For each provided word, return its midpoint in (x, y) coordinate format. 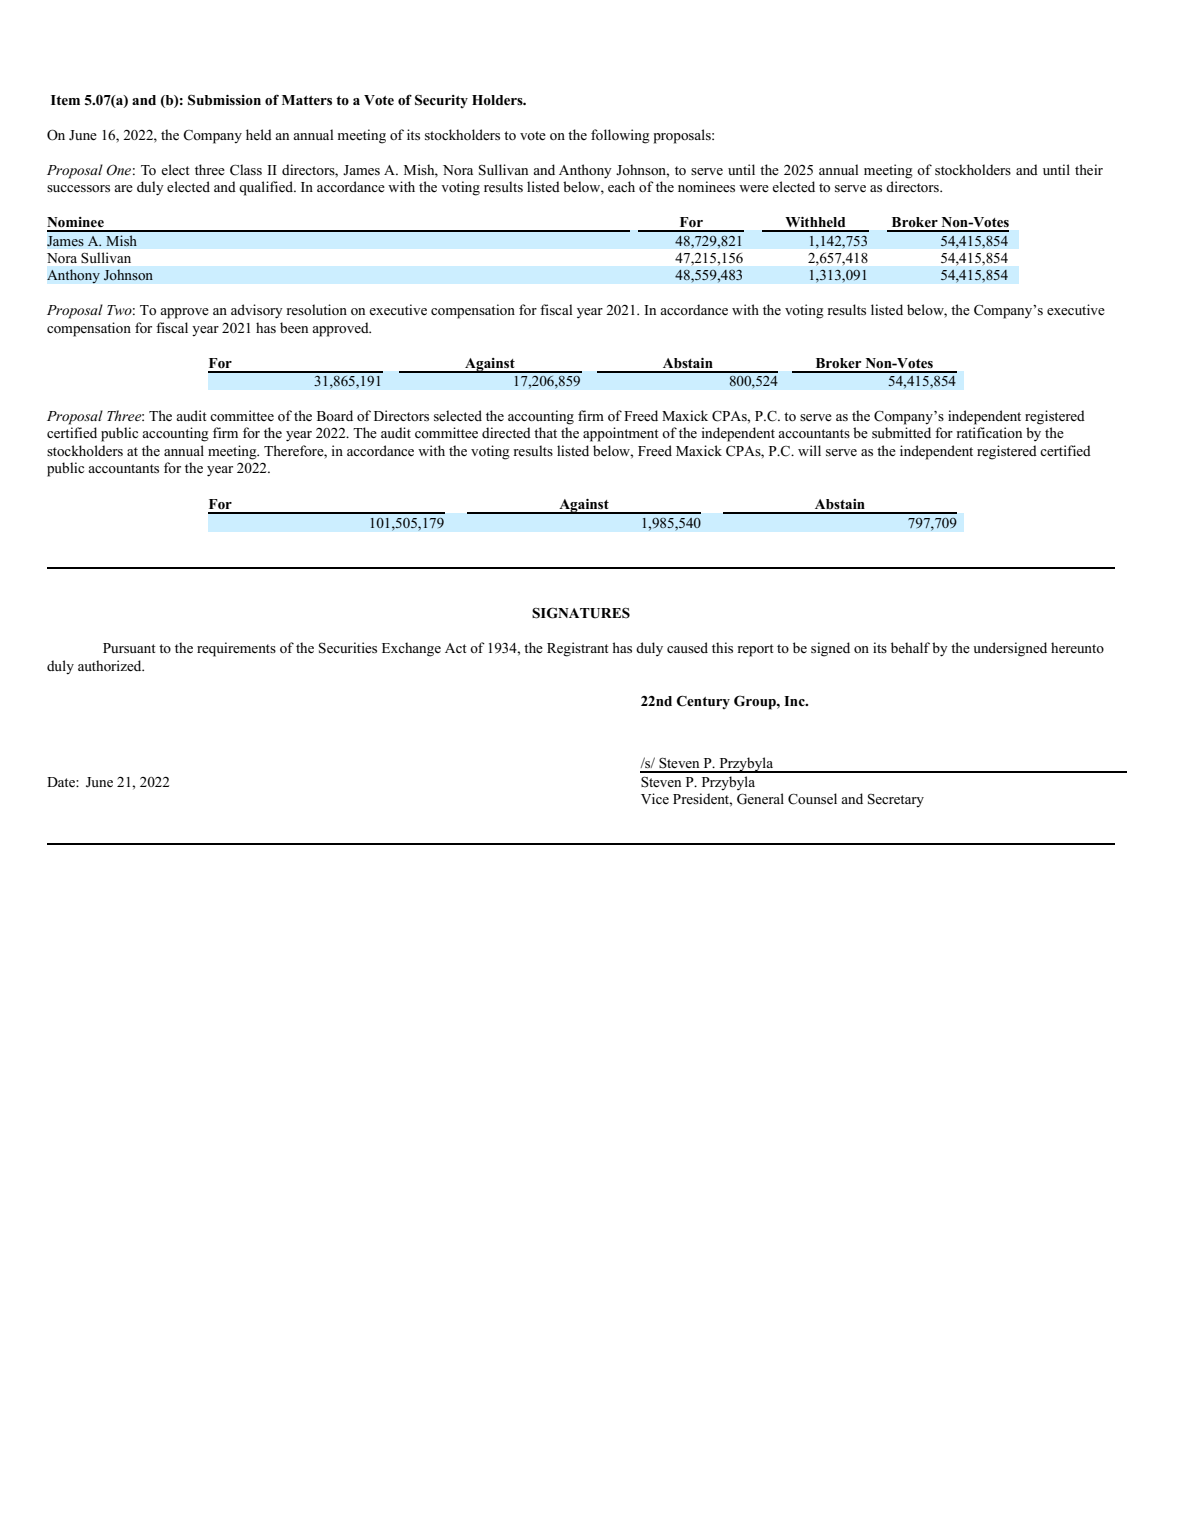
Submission (224, 100)
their (1089, 169)
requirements (236, 649)
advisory (257, 311)
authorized (111, 665)
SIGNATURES (581, 613)
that (545, 432)
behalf (910, 647)
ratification (989, 432)
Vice (655, 798)
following (620, 136)
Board (335, 415)
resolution (317, 309)
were (754, 188)
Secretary (896, 800)
